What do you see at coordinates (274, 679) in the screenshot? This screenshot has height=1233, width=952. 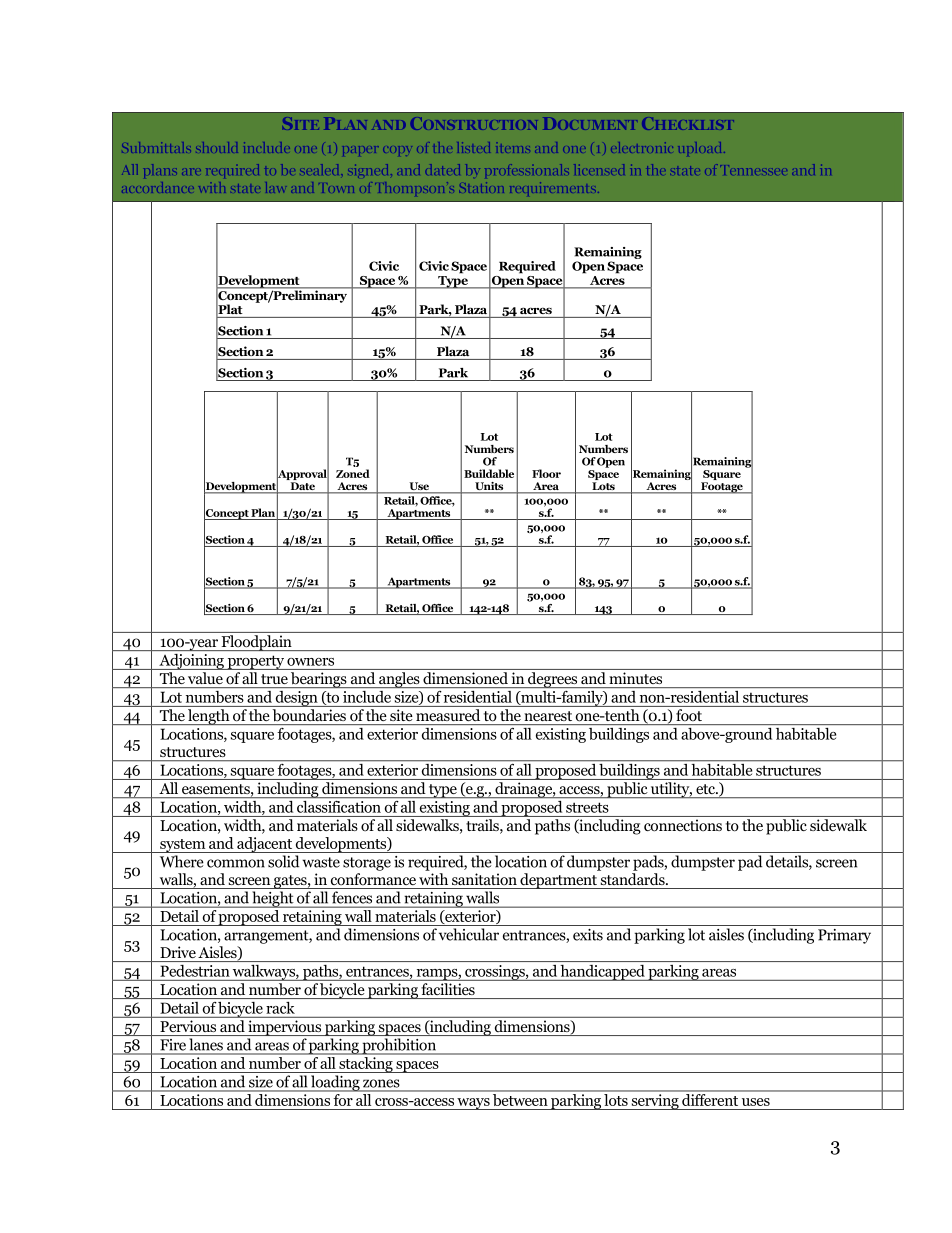 I see `true` at bounding box center [274, 679].
